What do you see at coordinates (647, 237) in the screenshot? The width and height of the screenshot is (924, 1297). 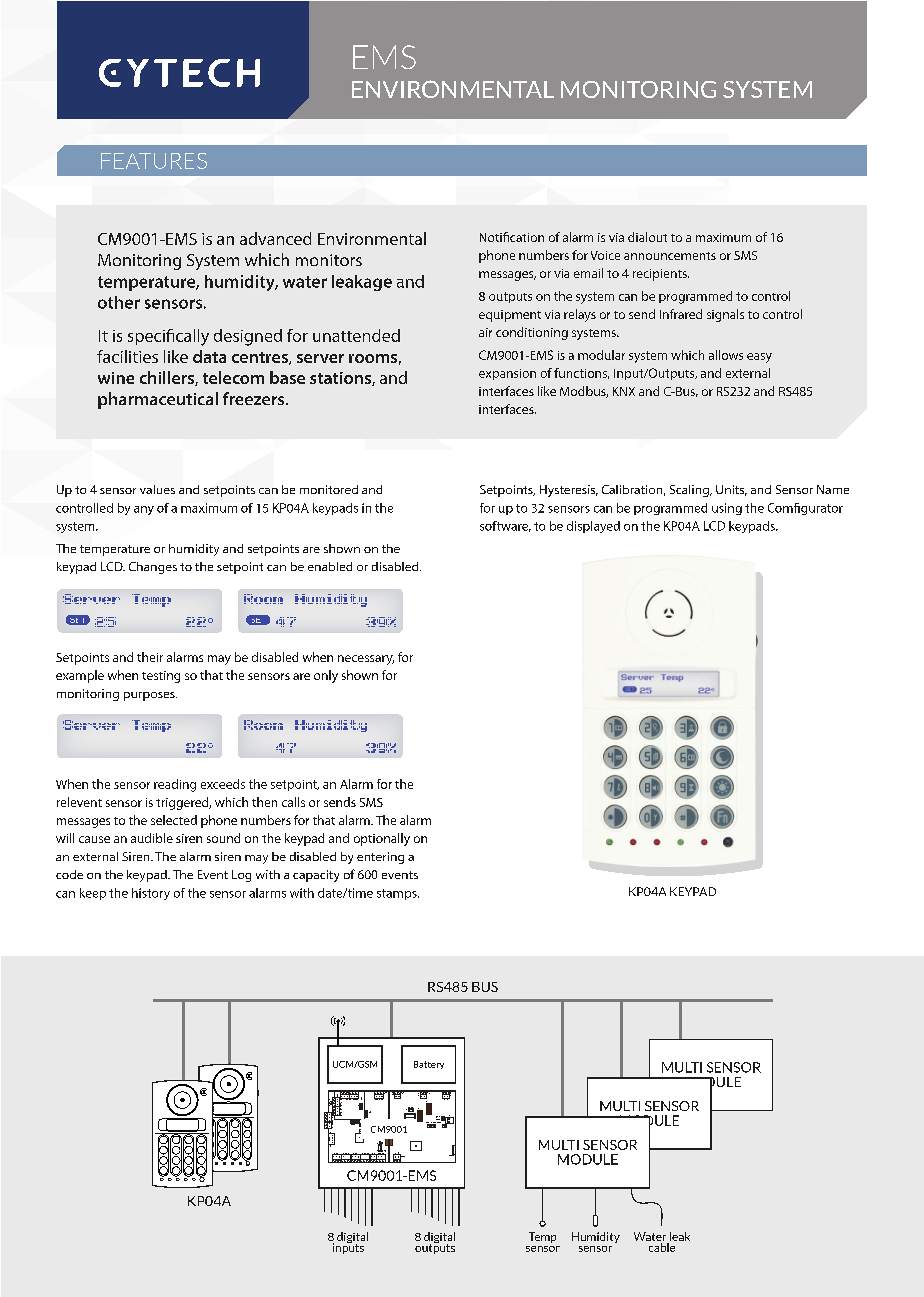 I see `dialout` at bounding box center [647, 237].
